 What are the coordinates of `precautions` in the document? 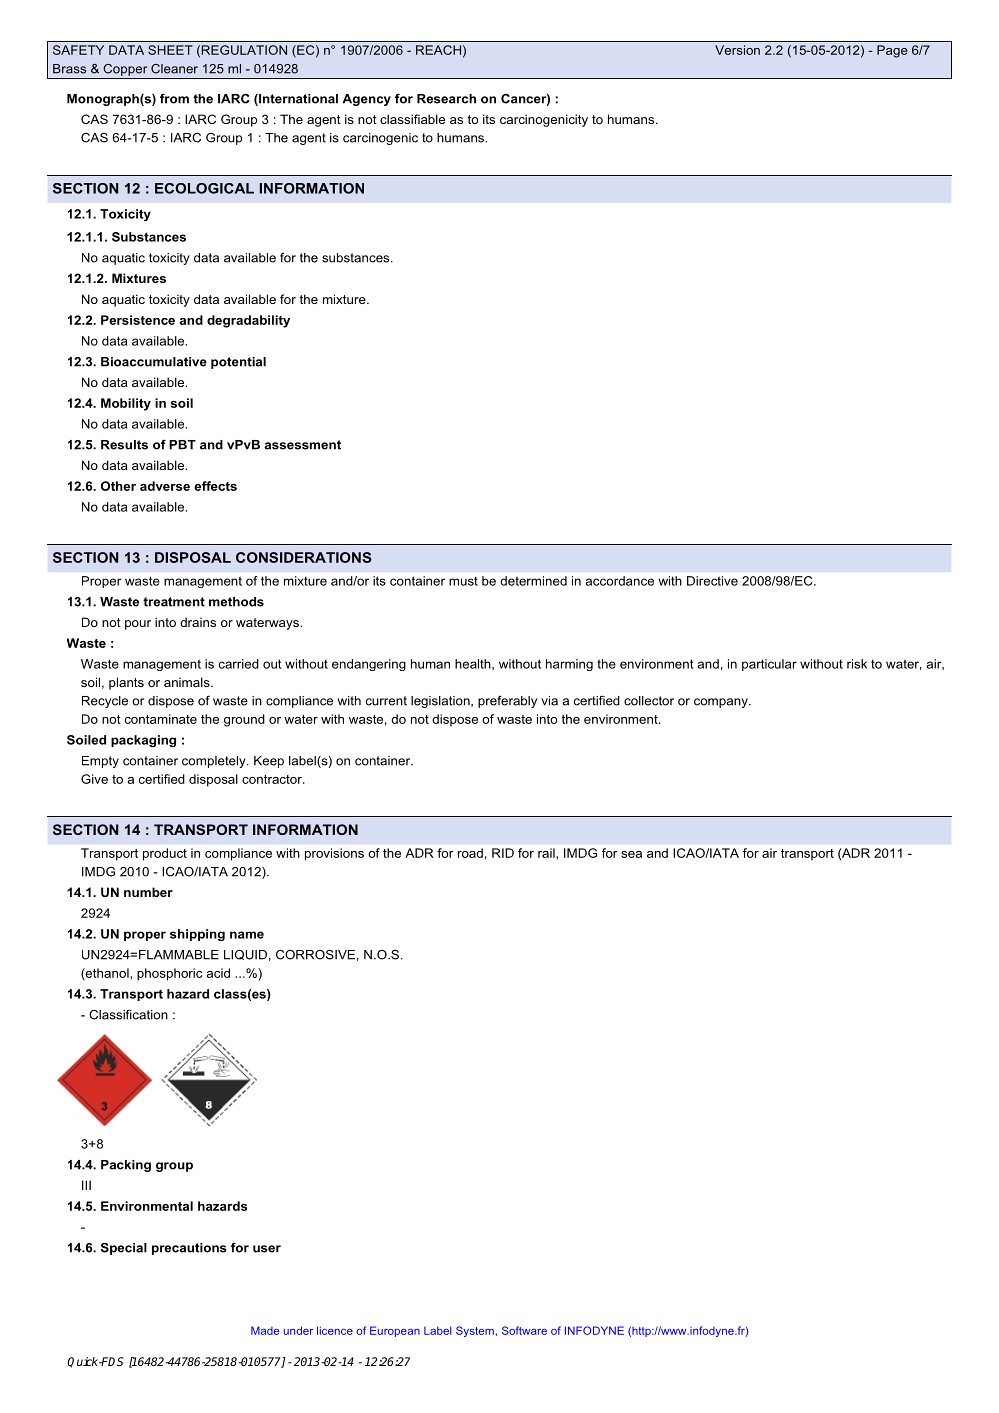 It's located at (189, 1249).
